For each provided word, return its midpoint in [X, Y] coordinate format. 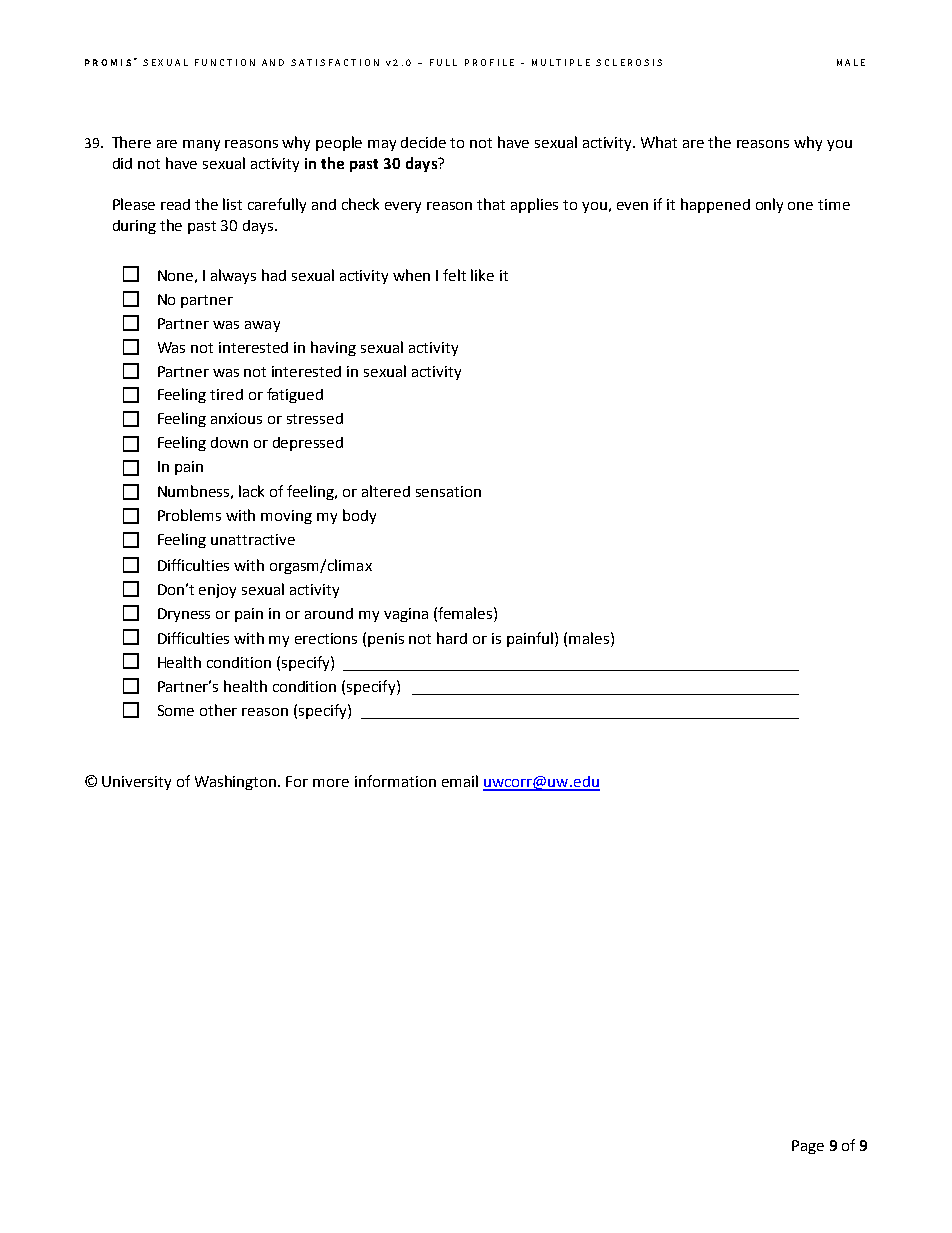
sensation [448, 491]
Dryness [184, 615]
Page [808, 1147]
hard [452, 638]
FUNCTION [225, 62]
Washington [237, 782]
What [659, 142]
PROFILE [489, 62]
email [460, 781]
